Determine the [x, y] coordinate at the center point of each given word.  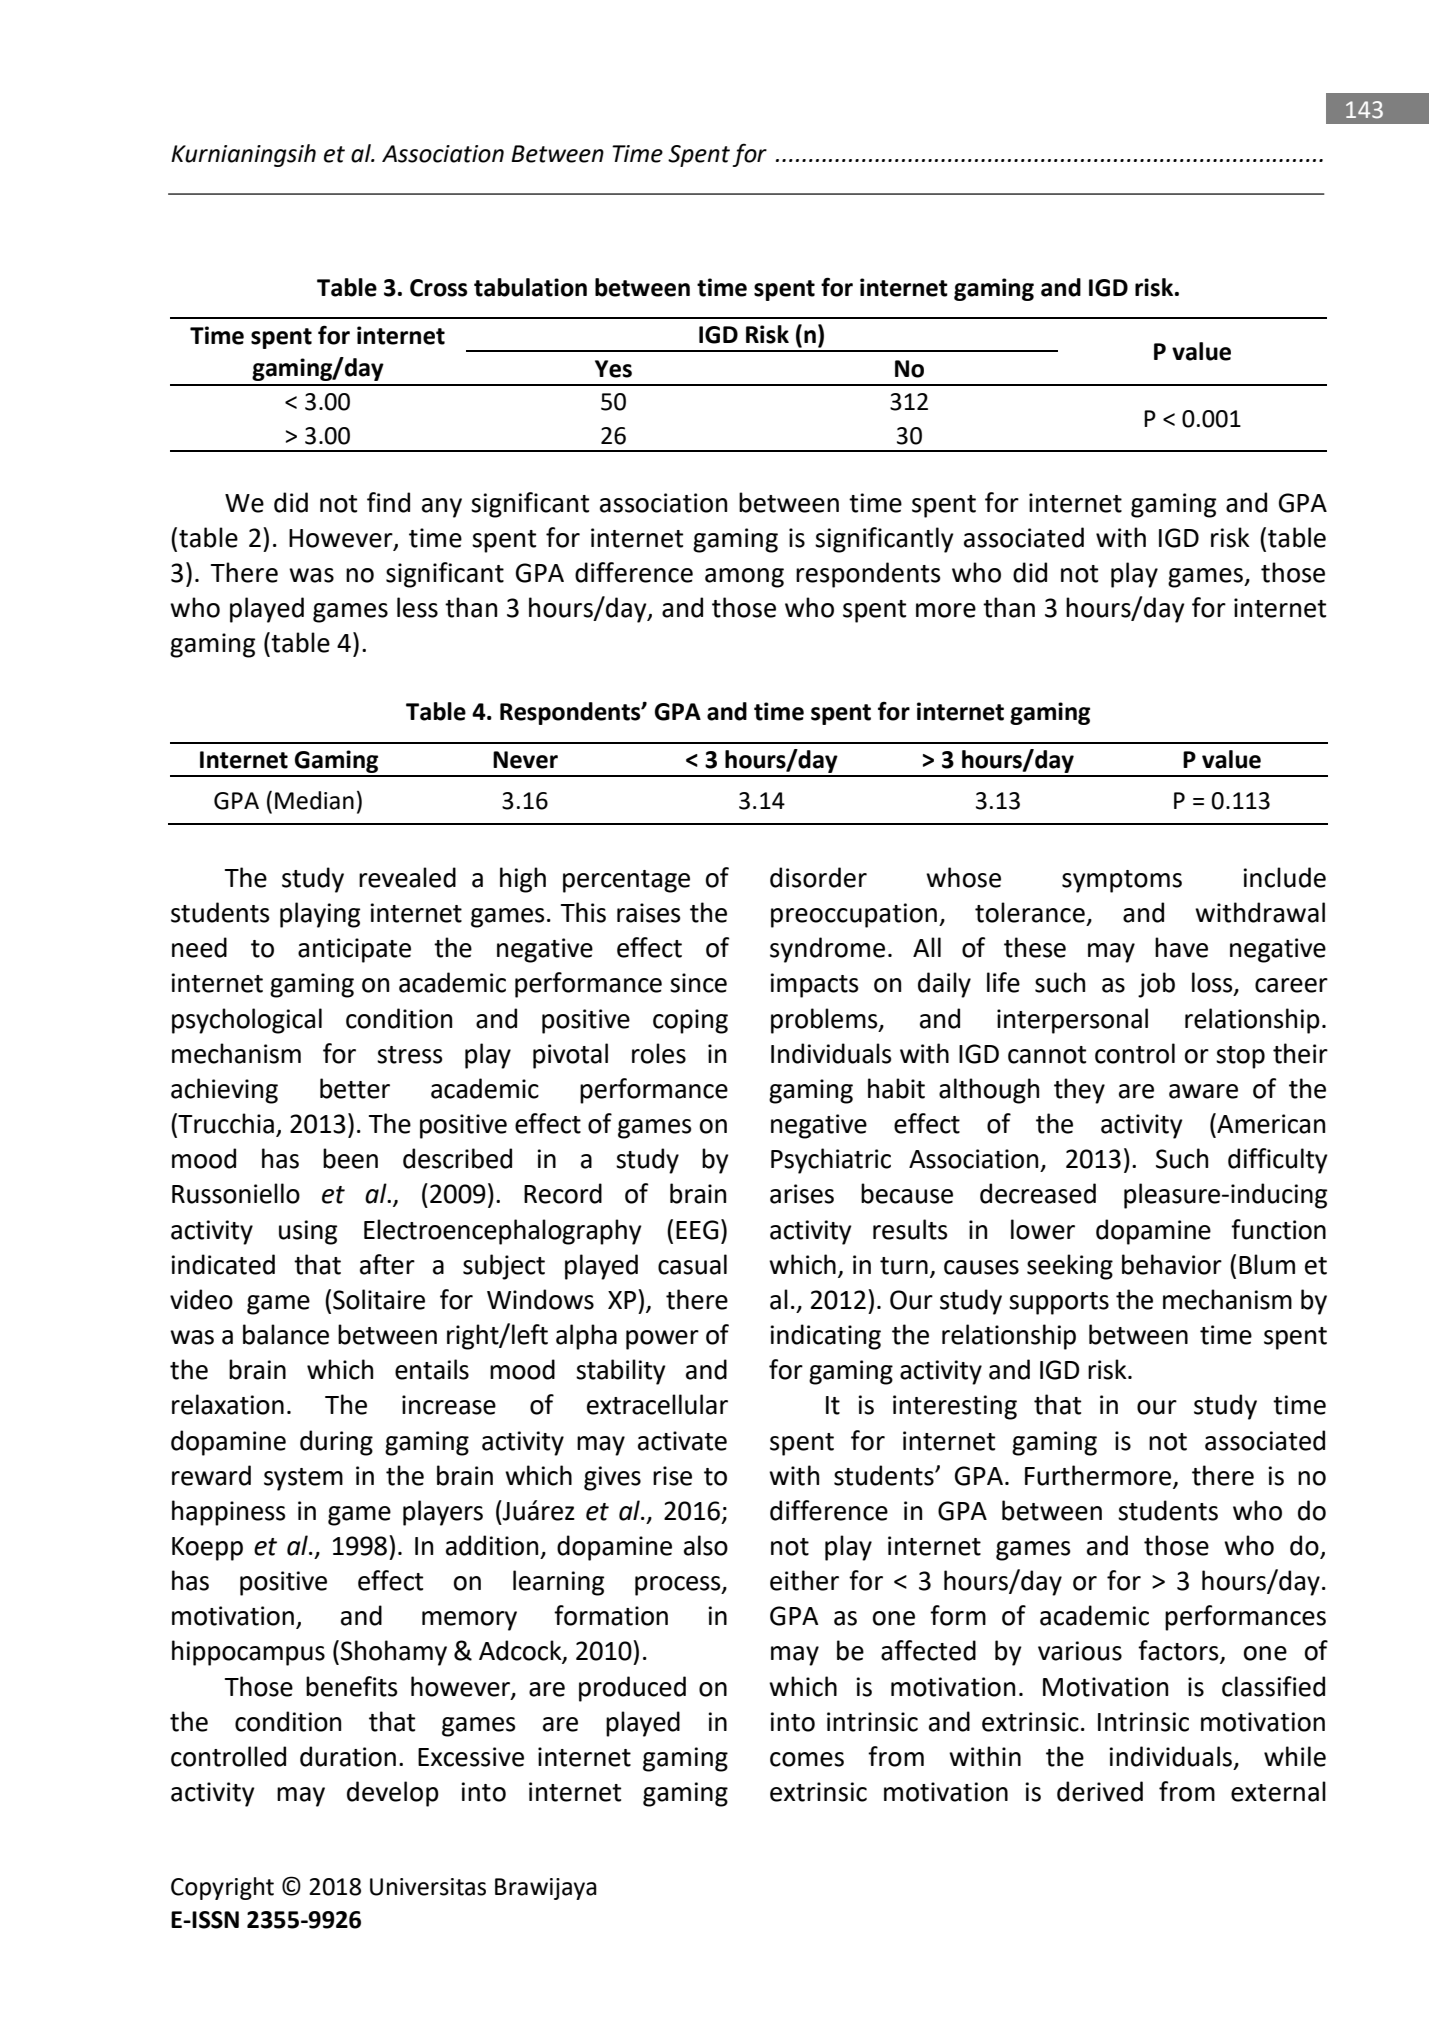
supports [1059, 1303]
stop [1240, 1057]
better [355, 1088]
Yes [613, 369]
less [417, 607]
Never [525, 760]
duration [348, 1756]
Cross [438, 288]
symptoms [1122, 881]
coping [690, 1021]
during [336, 1443]
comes [807, 1759]
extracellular [657, 1404]
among [744, 578]
